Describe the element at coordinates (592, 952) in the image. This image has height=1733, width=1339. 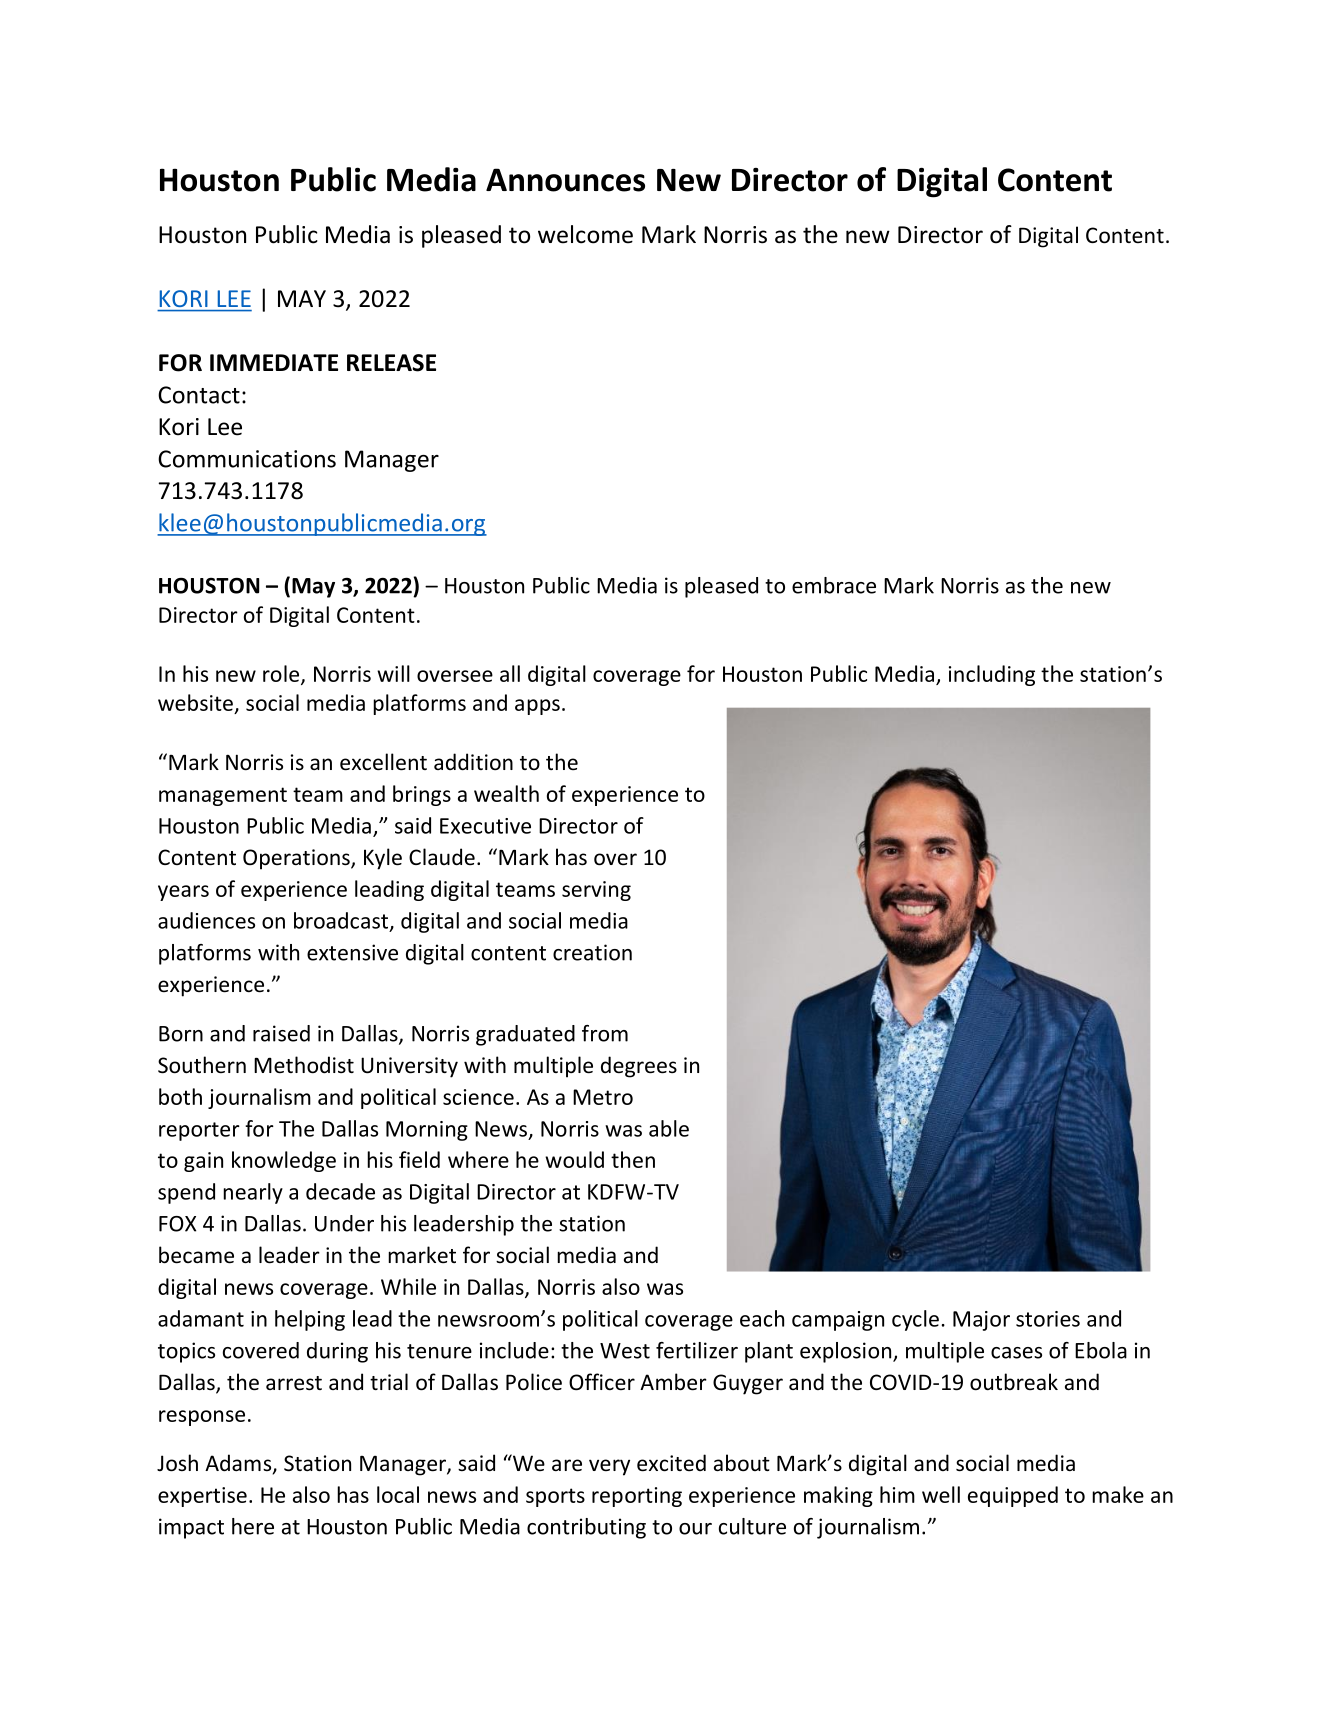
I see `creation` at that location.
